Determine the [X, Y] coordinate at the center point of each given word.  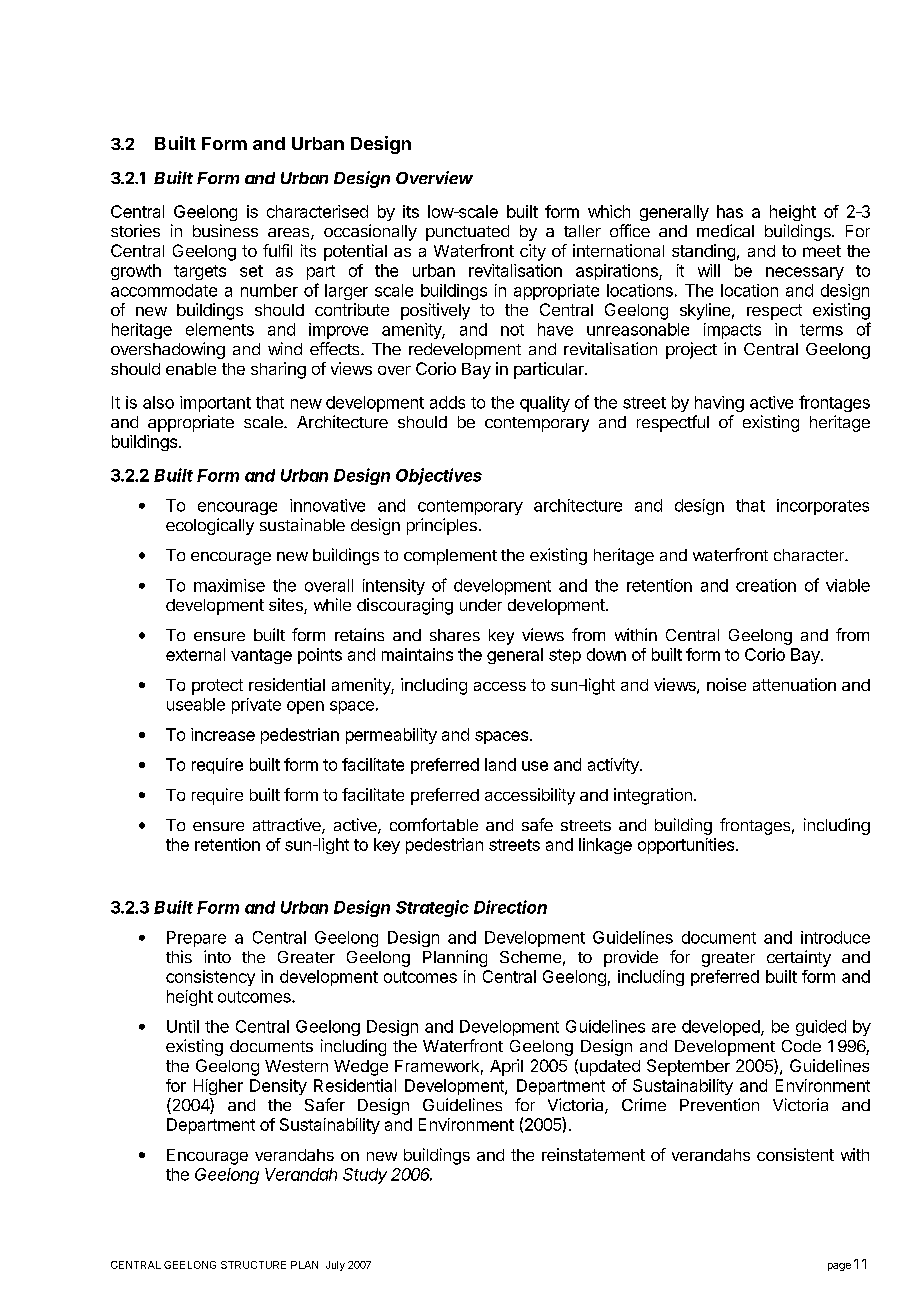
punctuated [467, 233]
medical [725, 230]
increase [223, 734]
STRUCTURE [253, 1265]
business [225, 230]
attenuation [794, 684]
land [500, 764]
